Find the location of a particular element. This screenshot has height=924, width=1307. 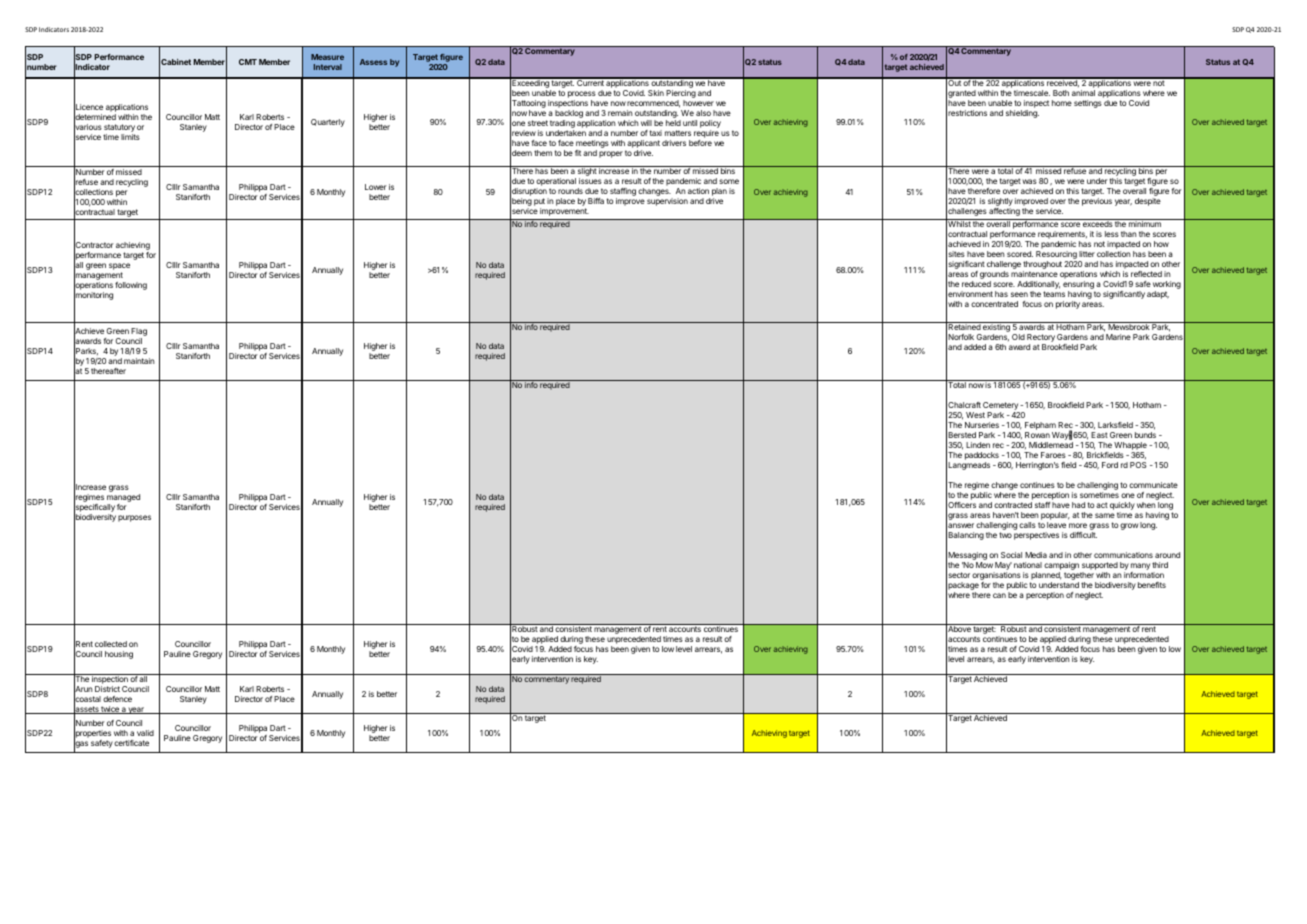

maintain is located at coordinates (139, 361).
